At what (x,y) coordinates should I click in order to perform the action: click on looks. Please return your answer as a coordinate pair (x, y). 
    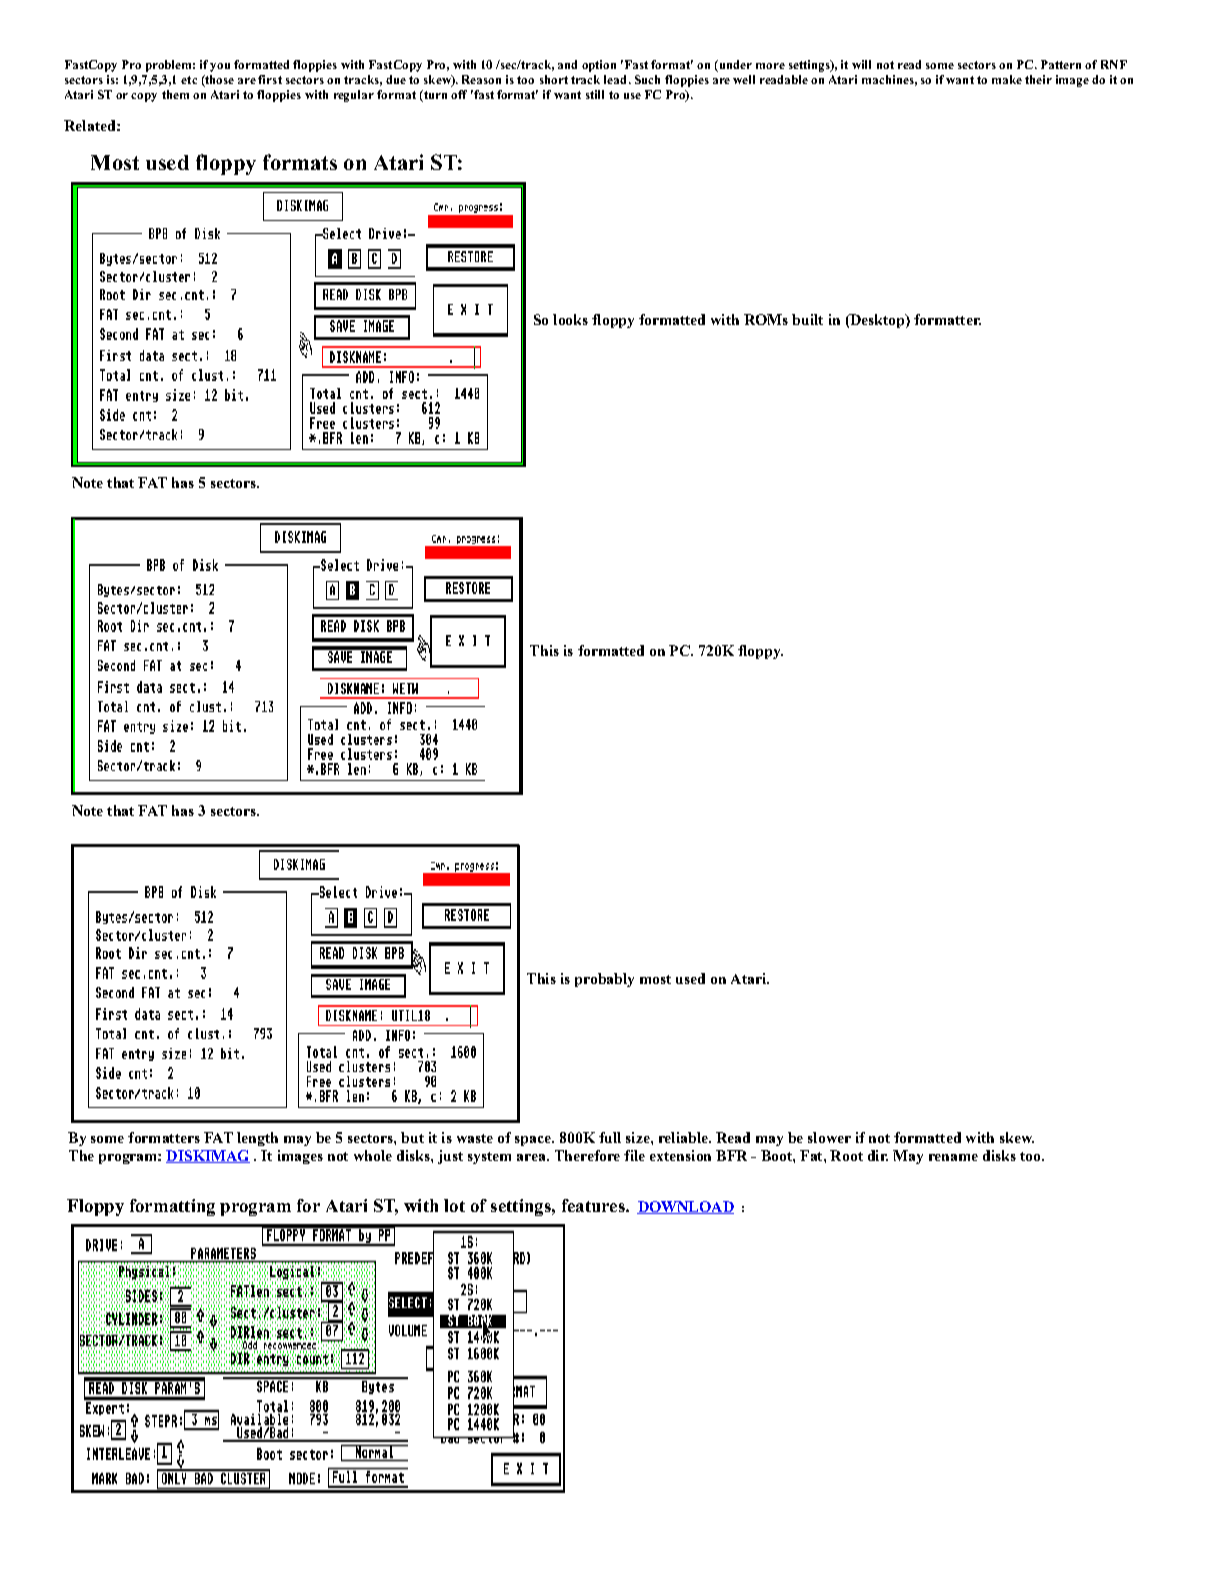
    Looking at the image, I should click on (570, 319).
